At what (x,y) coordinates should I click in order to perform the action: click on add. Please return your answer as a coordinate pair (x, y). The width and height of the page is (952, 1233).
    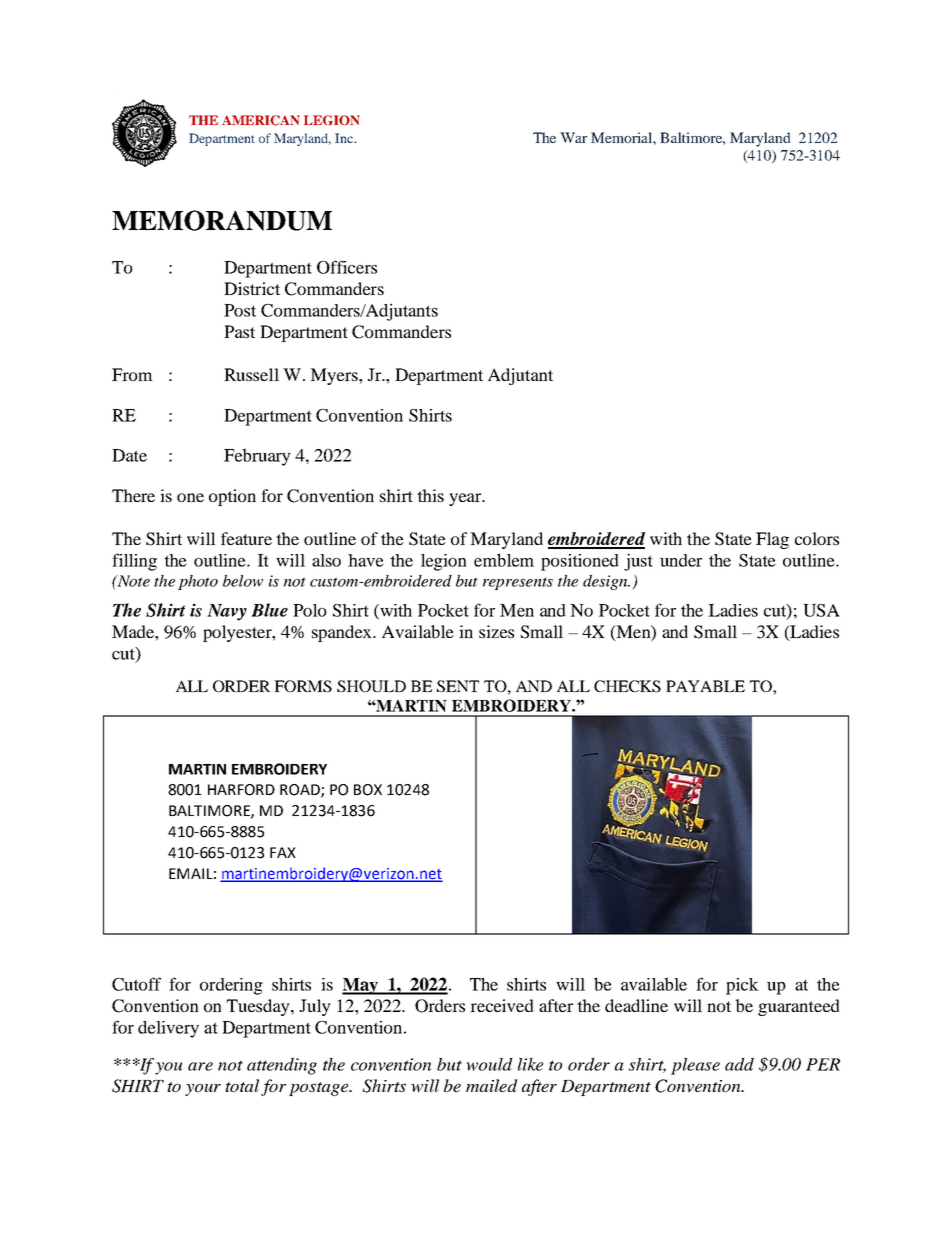
    Looking at the image, I should click on (739, 1064).
